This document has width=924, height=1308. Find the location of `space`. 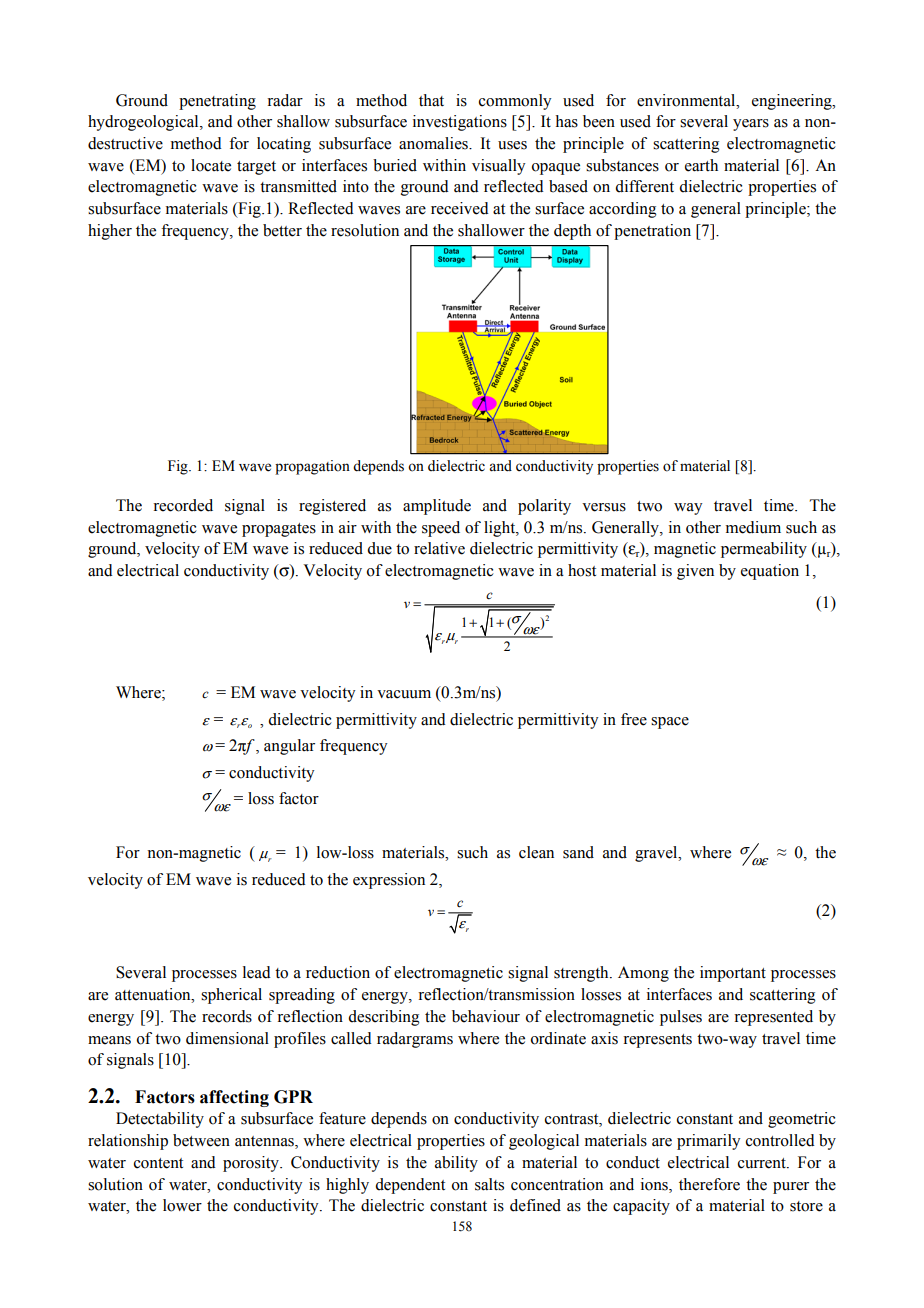

space is located at coordinates (670, 723).
